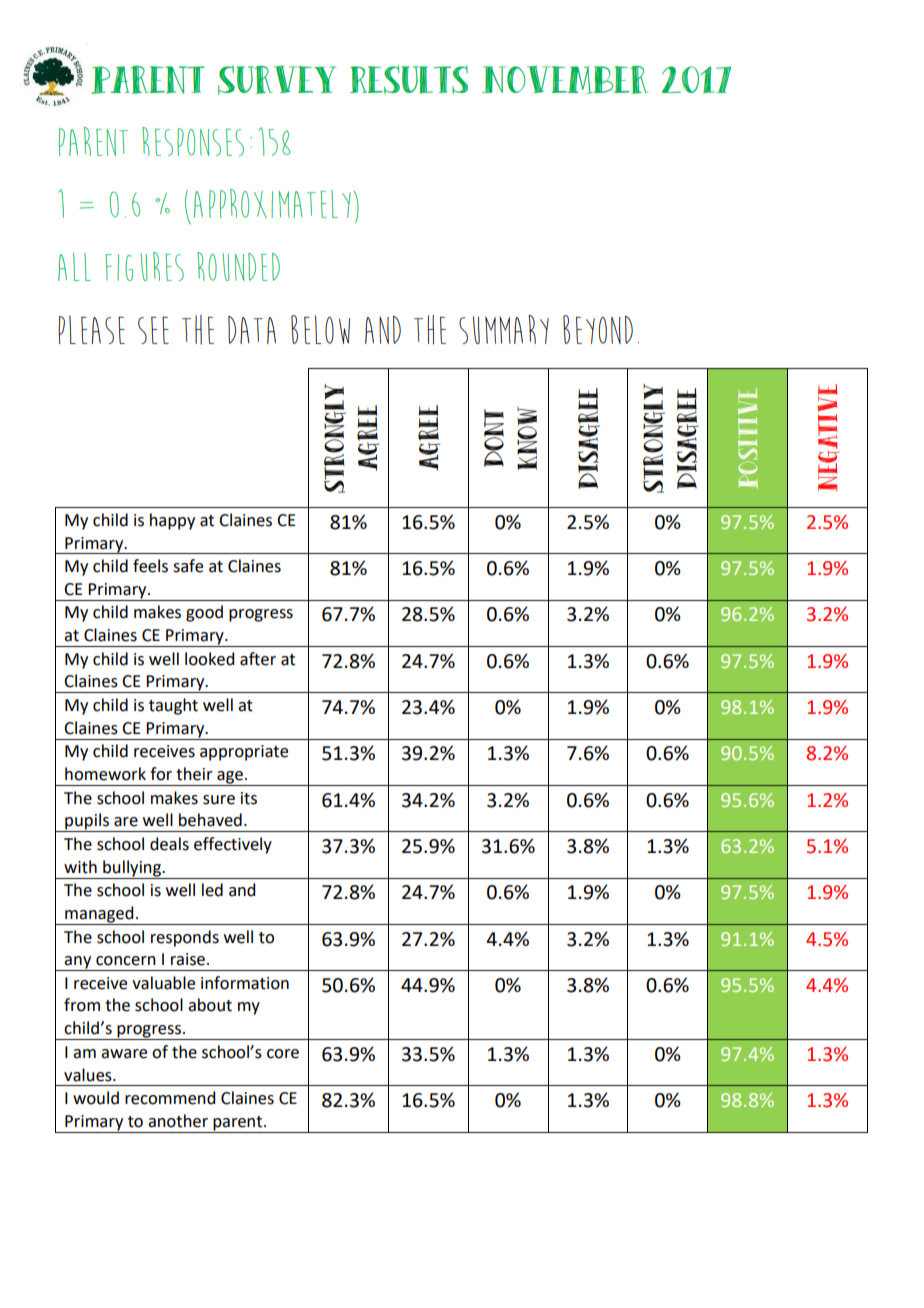  I want to click on Survey, so click(277, 80).
